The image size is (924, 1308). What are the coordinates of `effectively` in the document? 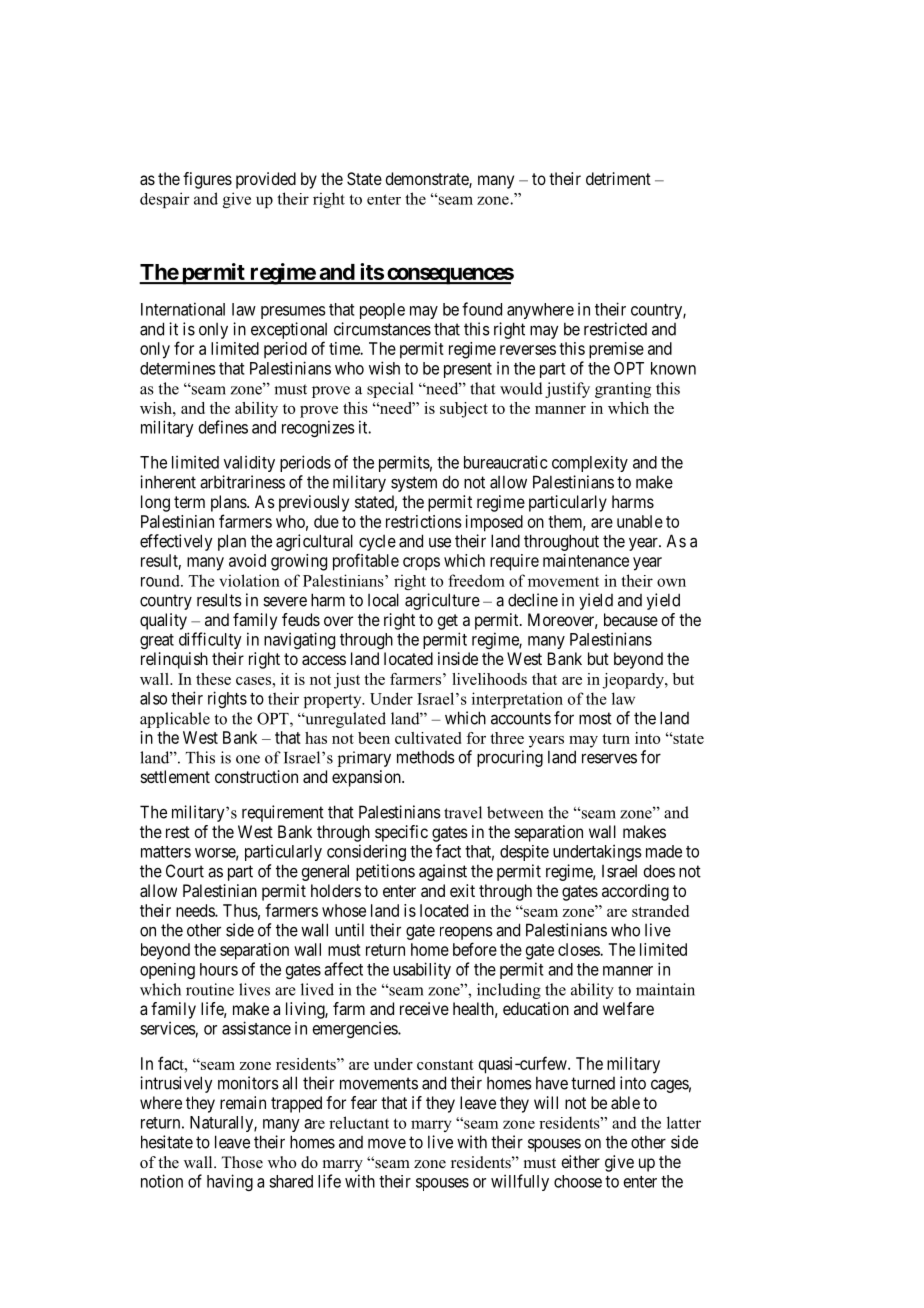 It's located at (176, 542).
